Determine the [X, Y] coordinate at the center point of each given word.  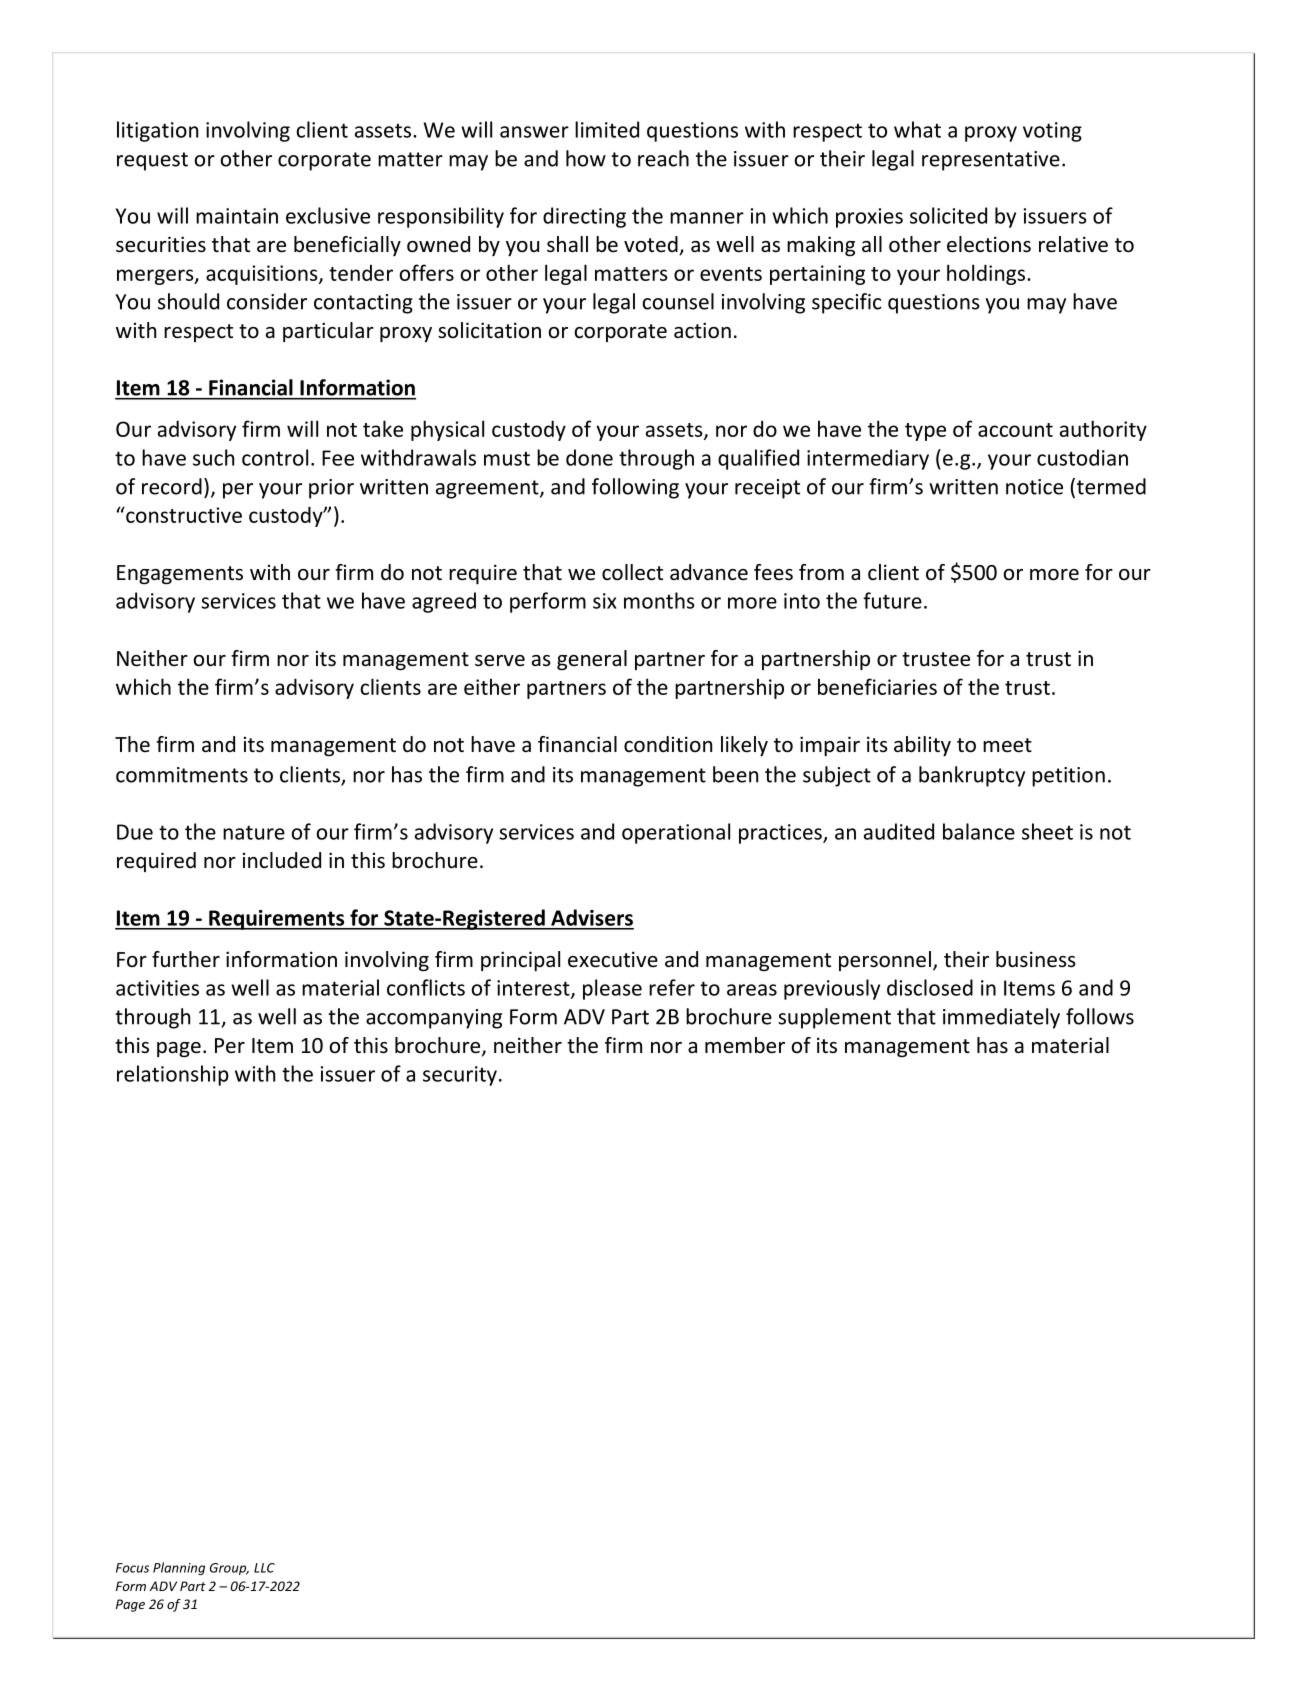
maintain [237, 216]
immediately [1001, 1018]
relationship [173, 1075]
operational [676, 833]
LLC [264, 1568]
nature [254, 832]
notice [1034, 487]
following [635, 488]
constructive [183, 514]
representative [991, 161]
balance [979, 831]
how [586, 158]
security [460, 1076]
